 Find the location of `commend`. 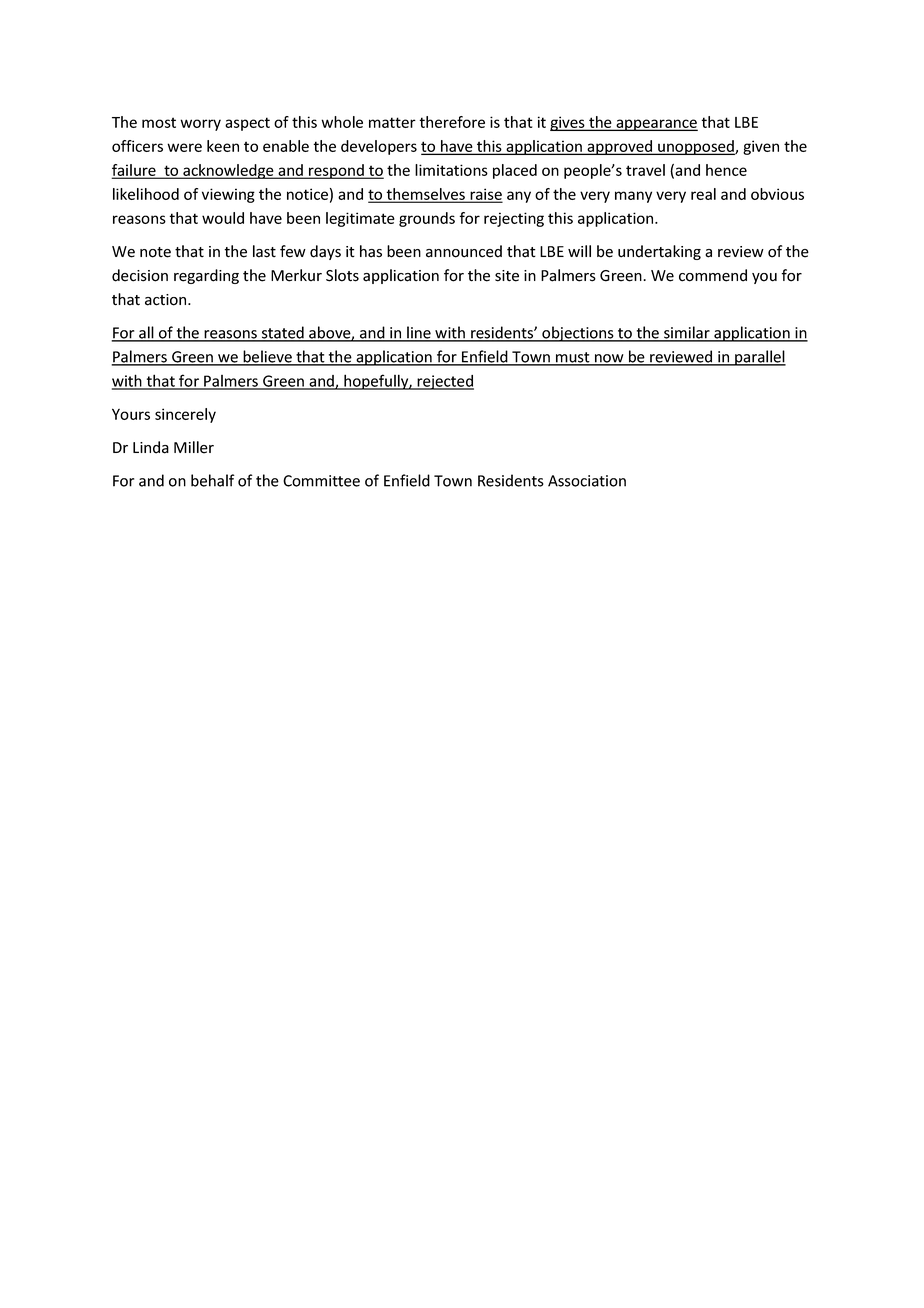

commend is located at coordinates (713, 275).
